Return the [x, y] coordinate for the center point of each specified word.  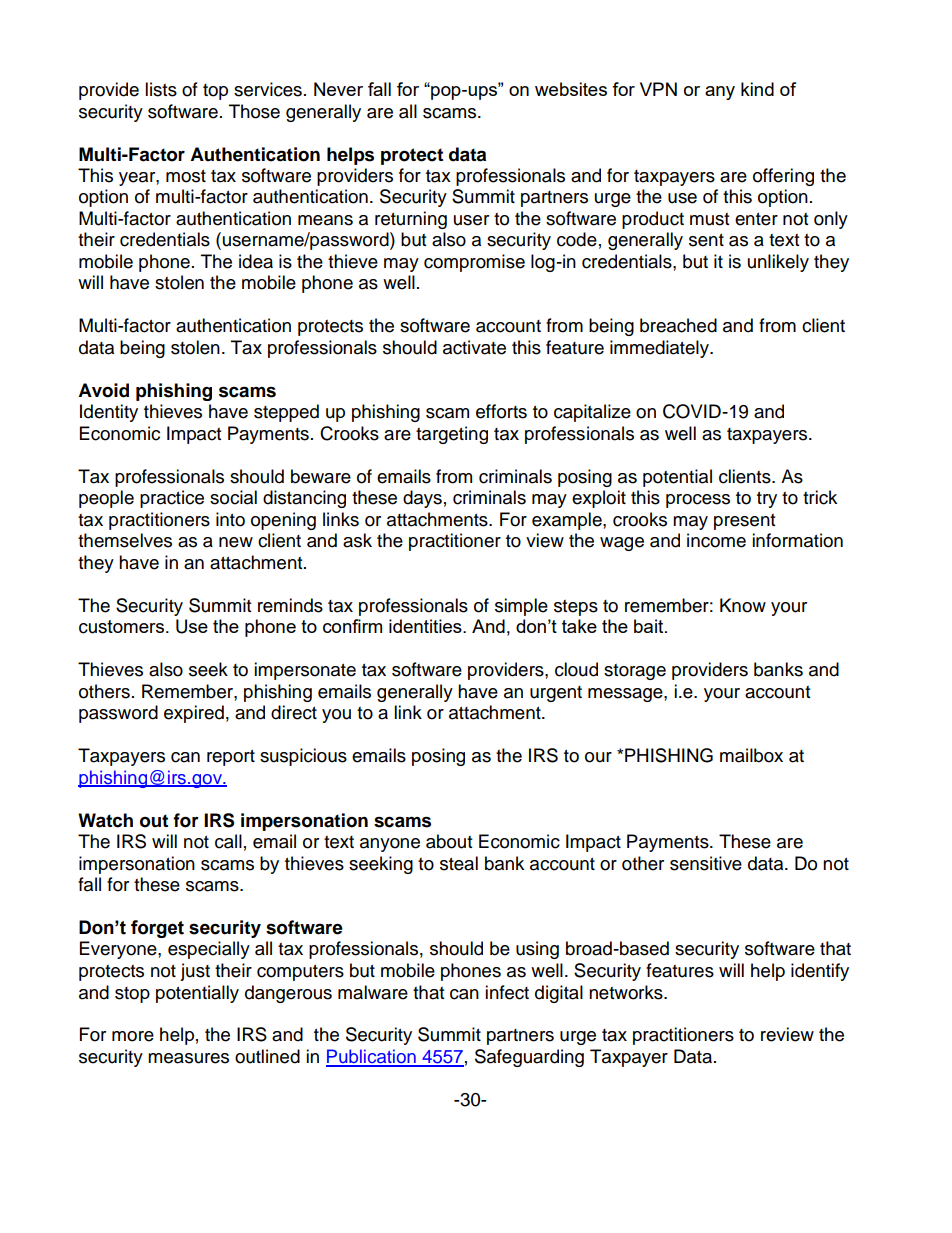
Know [743, 605]
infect [507, 992]
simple [521, 607]
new [236, 542]
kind [757, 89]
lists [161, 89]
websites [571, 89]
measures [188, 1058]
